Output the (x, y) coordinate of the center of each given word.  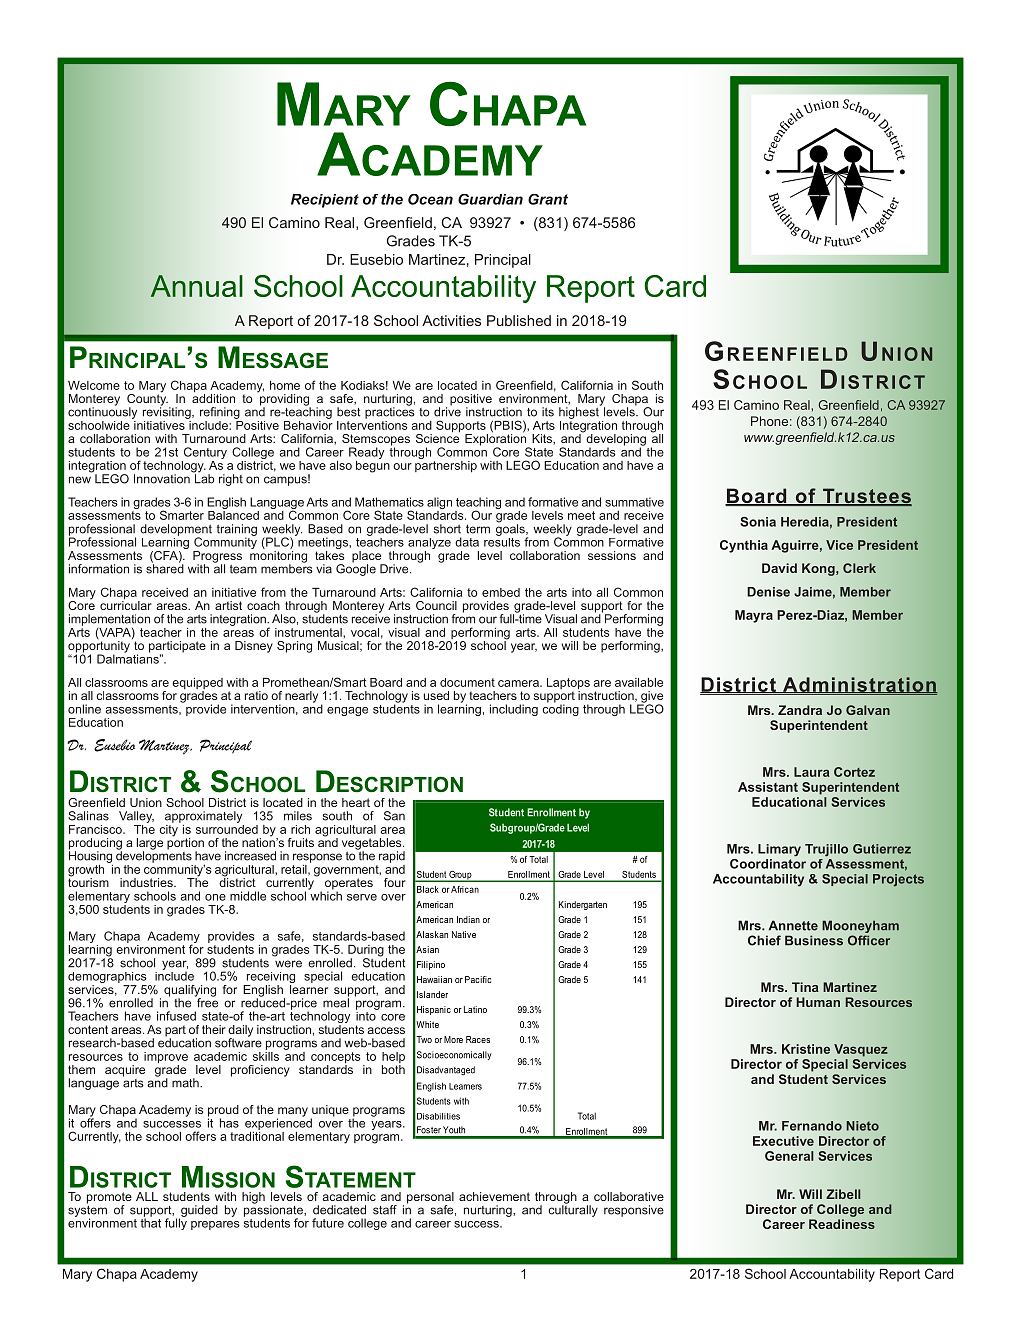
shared (165, 568)
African (465, 889)
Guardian (490, 199)
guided (198, 1212)
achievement (494, 1196)
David (779, 568)
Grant (548, 199)
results (502, 541)
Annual (196, 286)
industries (147, 882)
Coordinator (768, 862)
